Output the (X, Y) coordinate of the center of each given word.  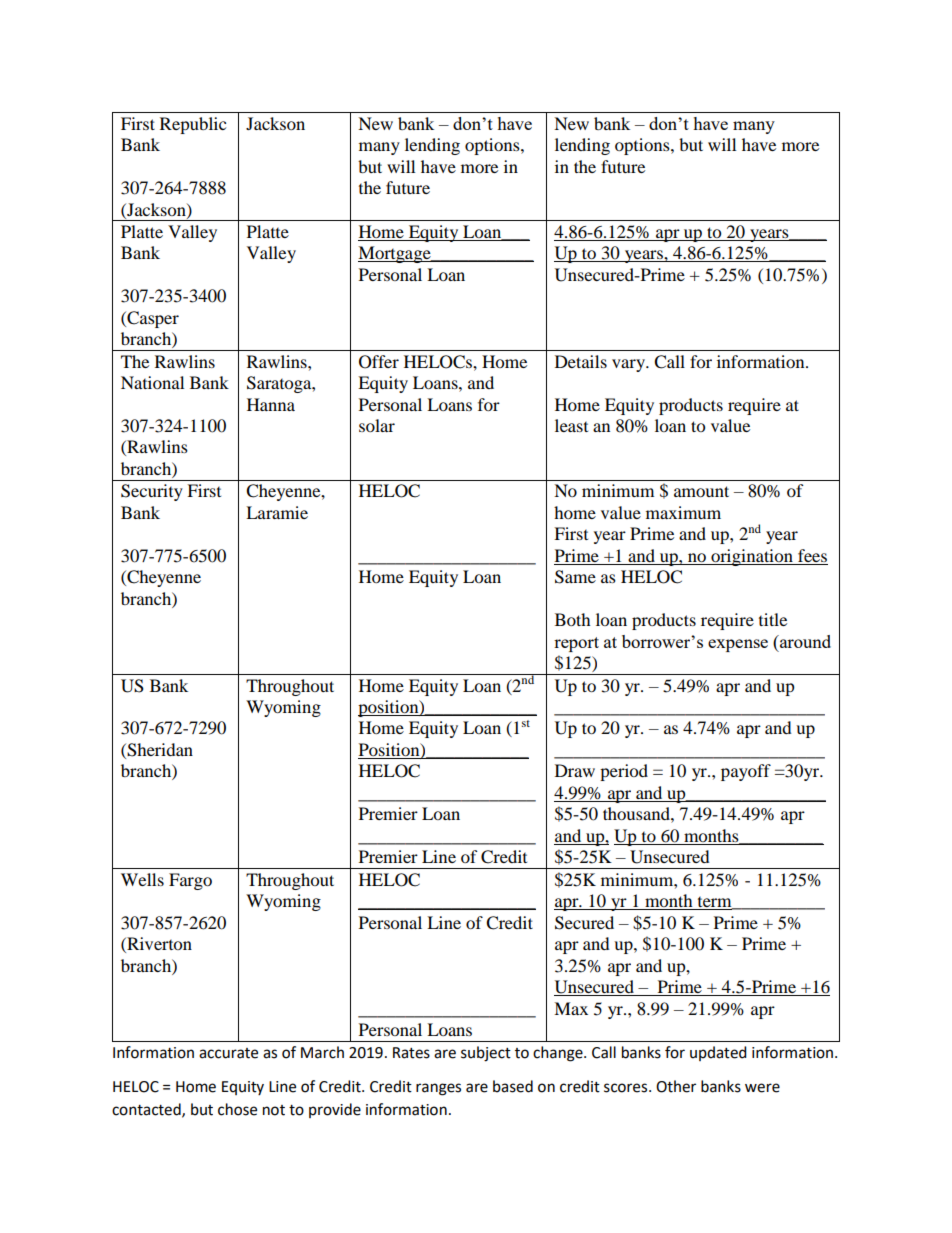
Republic (193, 125)
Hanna (271, 404)
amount (701, 491)
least (571, 425)
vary (629, 365)
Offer (379, 362)
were (762, 1088)
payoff (746, 772)
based (513, 1086)
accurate (228, 1053)
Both (573, 619)
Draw (575, 770)
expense (738, 645)
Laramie (277, 512)
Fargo (190, 881)
